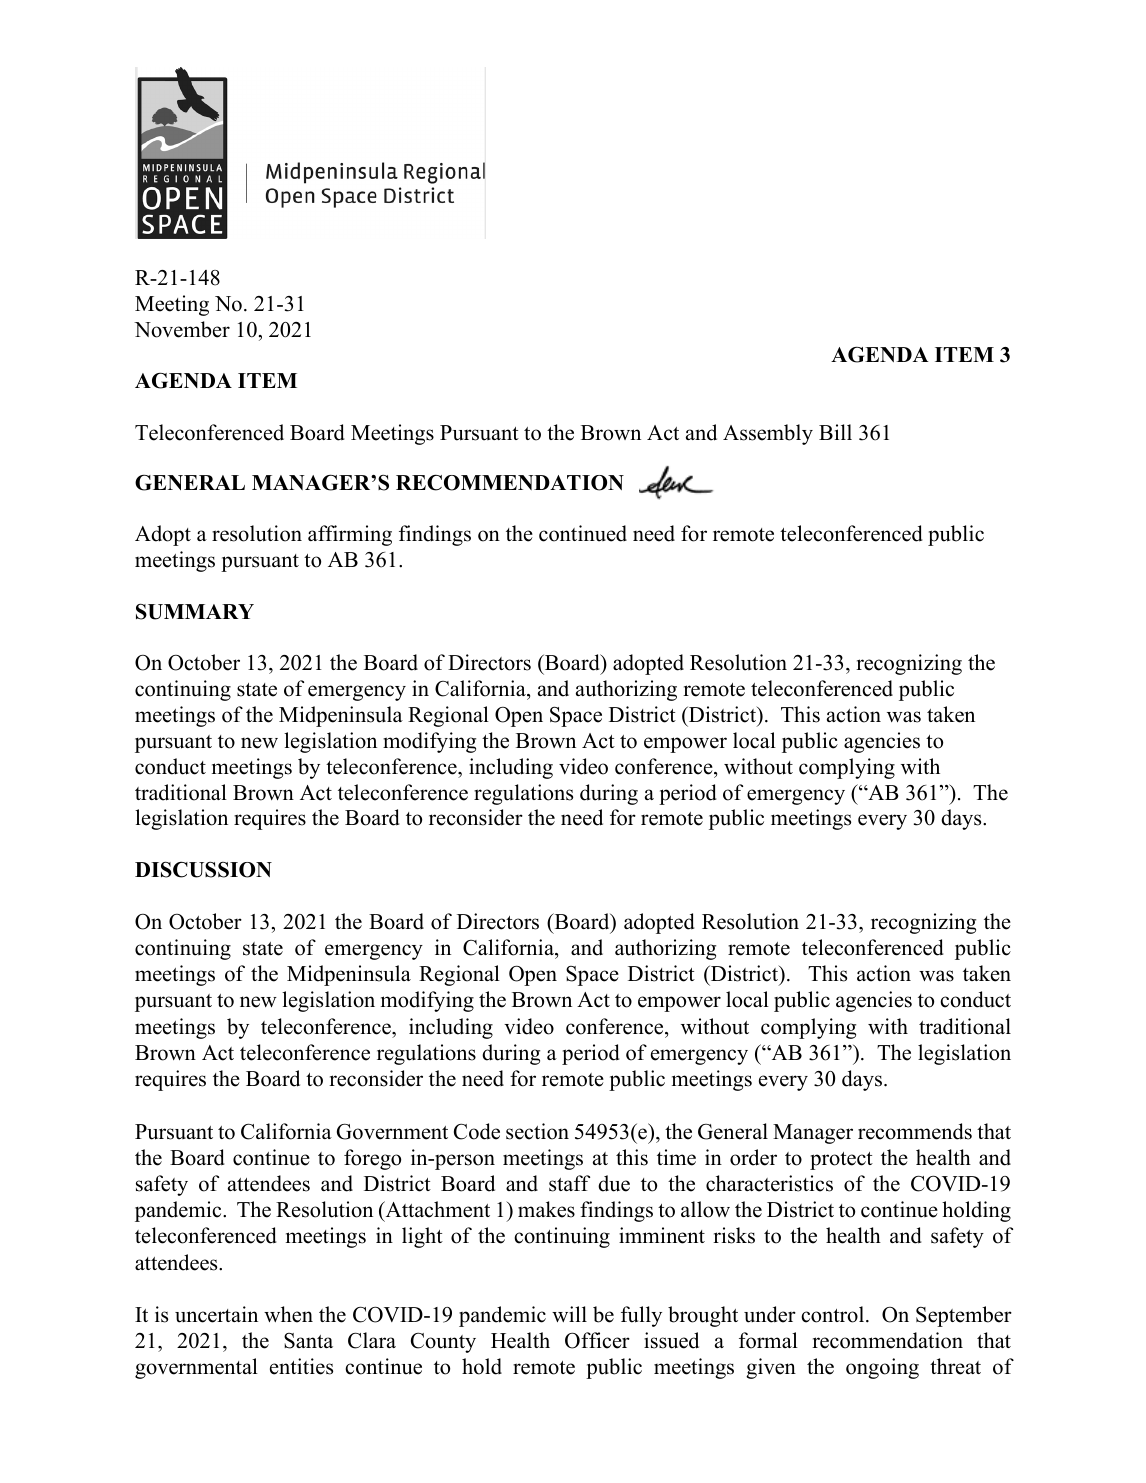  I want to click on SUMMARY, so click(195, 611).
